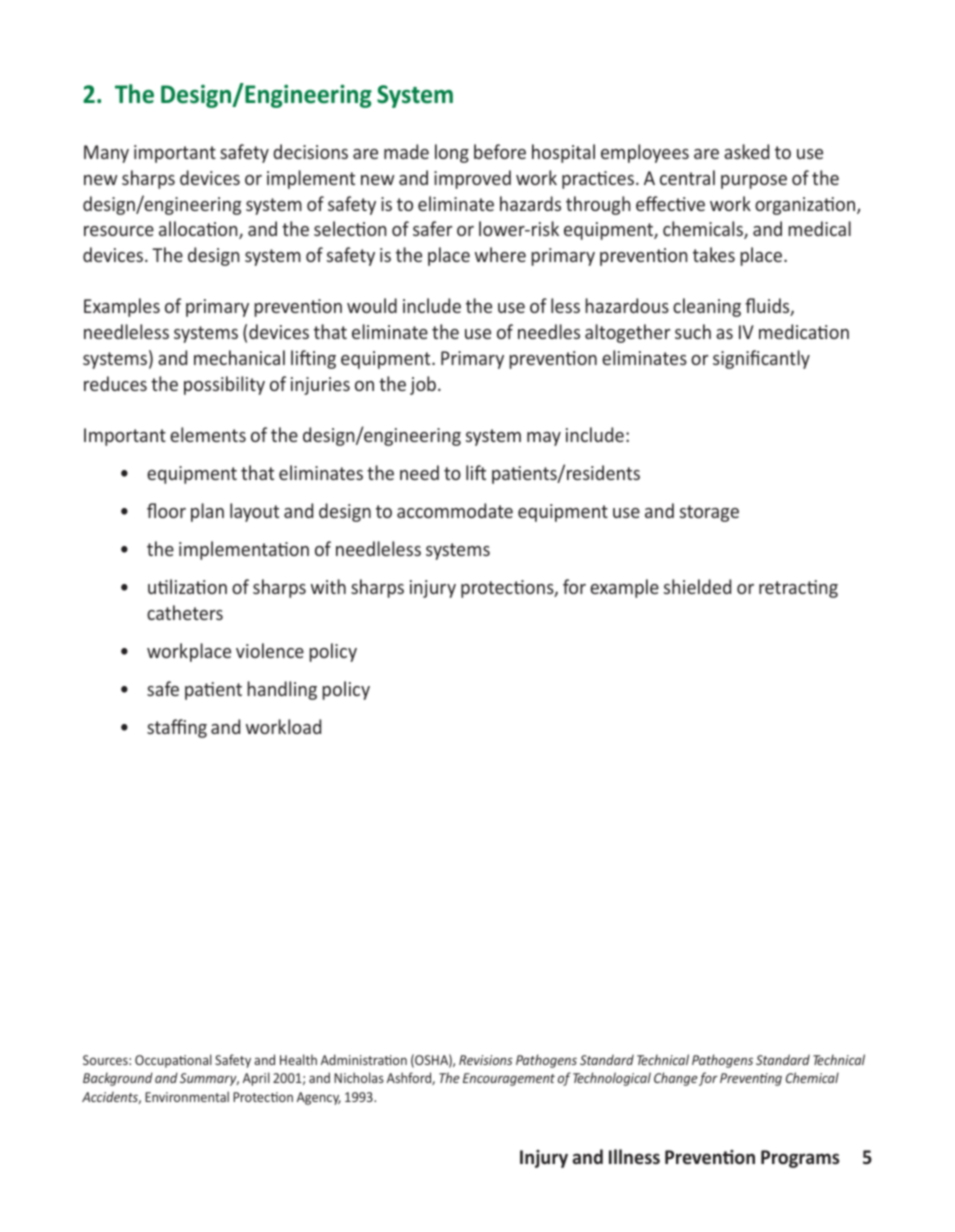  What do you see at coordinates (187, 1096) in the page?
I see `Environmental` at bounding box center [187, 1096].
